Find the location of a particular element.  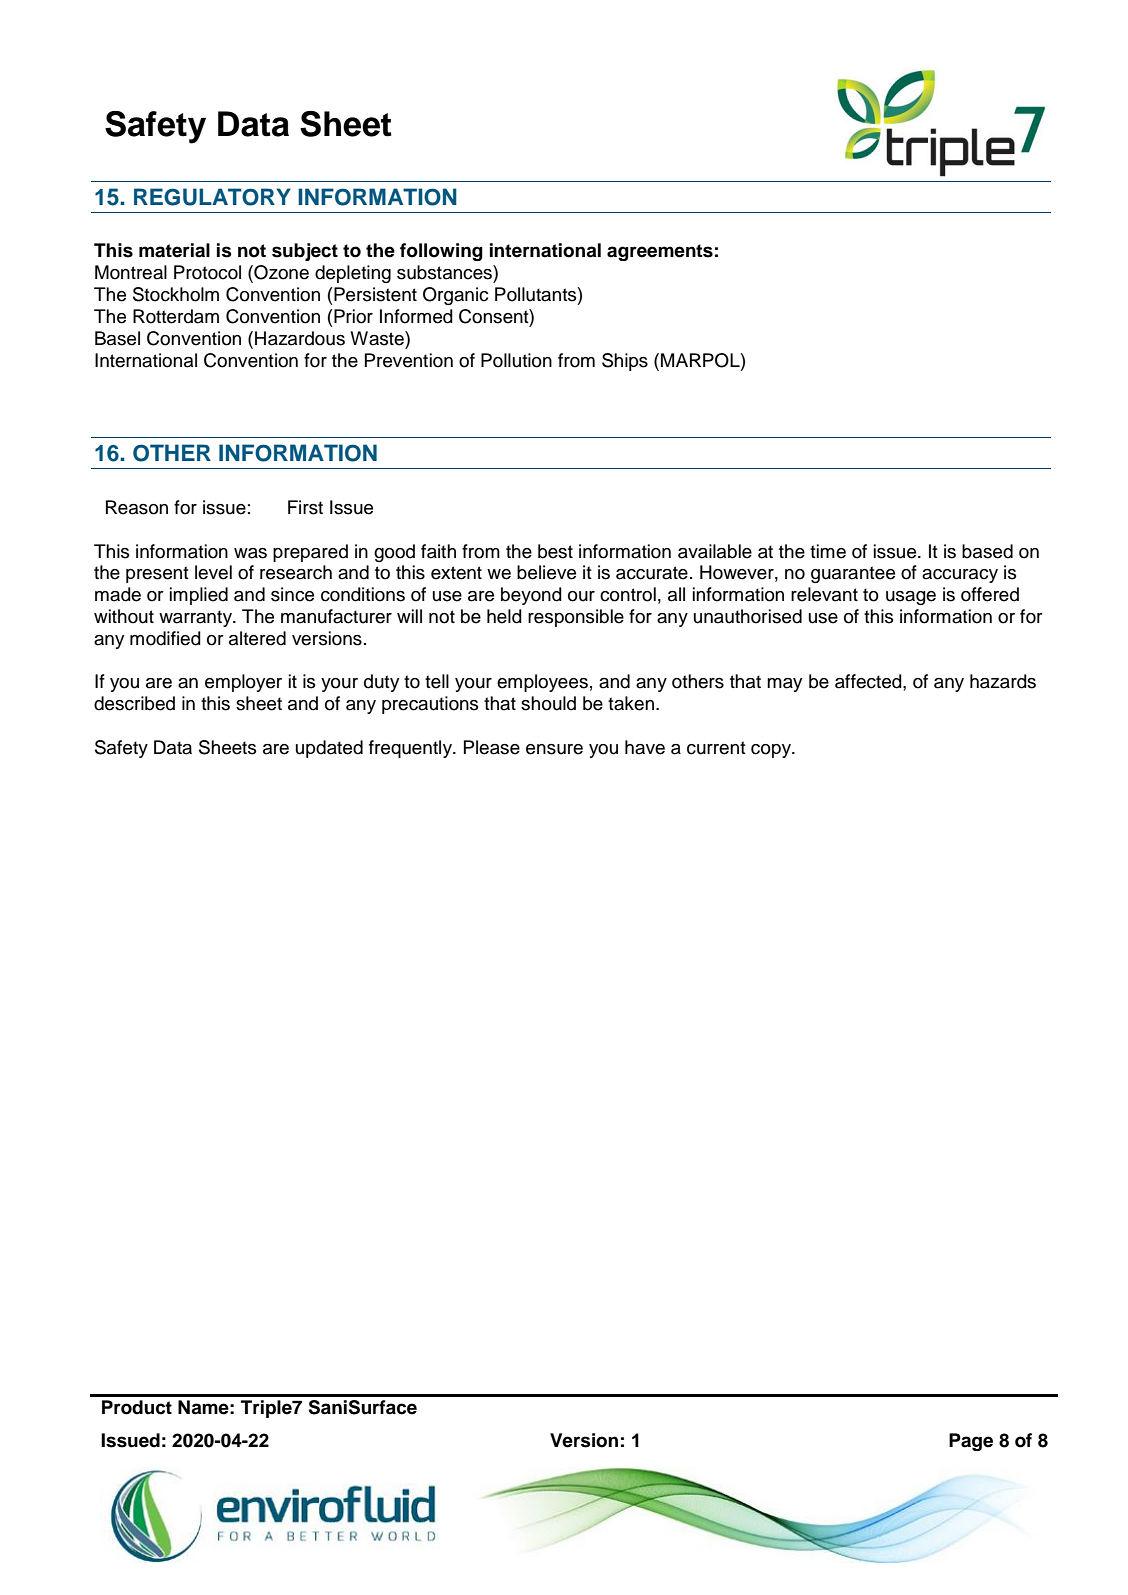

agreements is located at coordinates (660, 252).
